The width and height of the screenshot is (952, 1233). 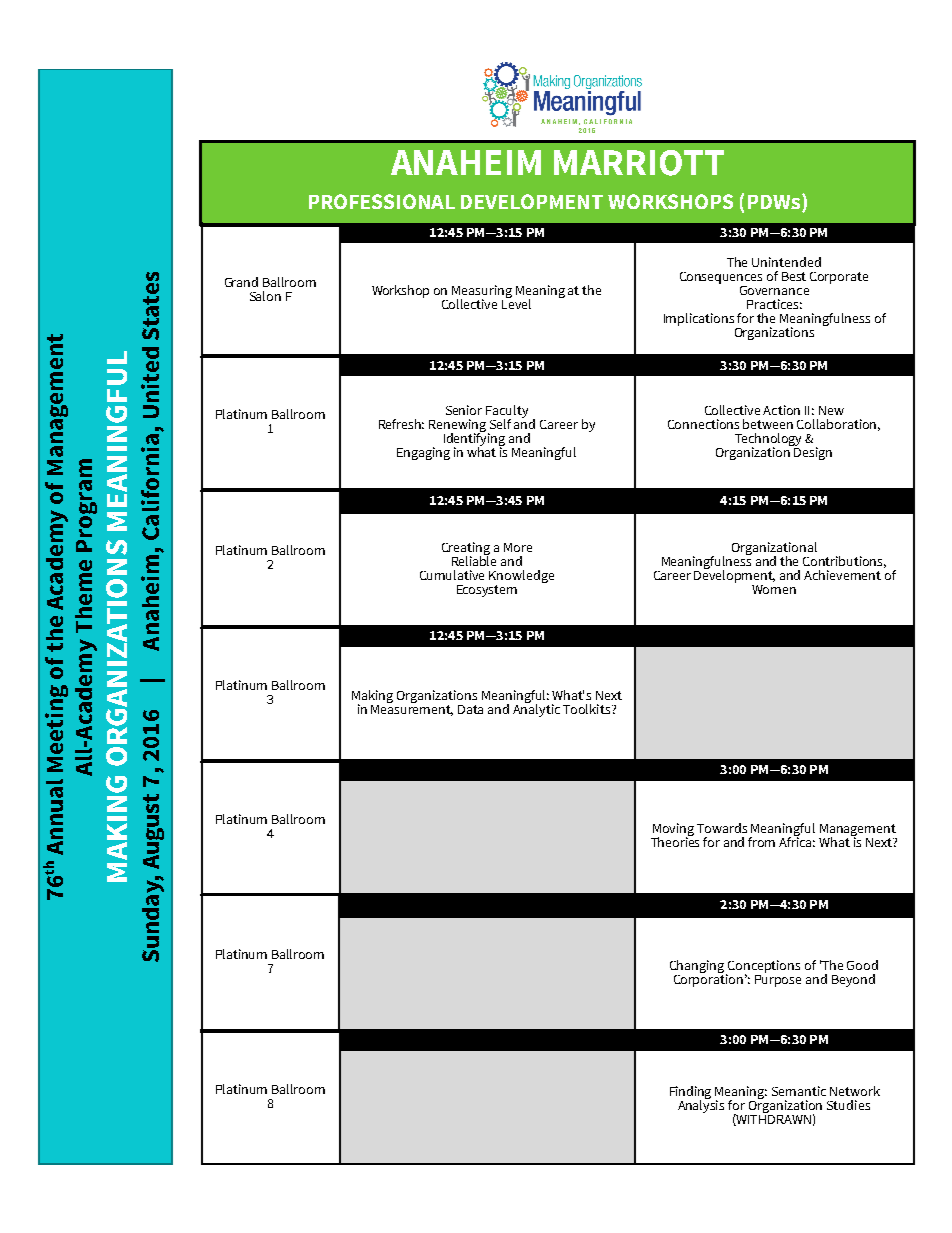 I want to click on MARRIOTT, so click(x=639, y=163).
